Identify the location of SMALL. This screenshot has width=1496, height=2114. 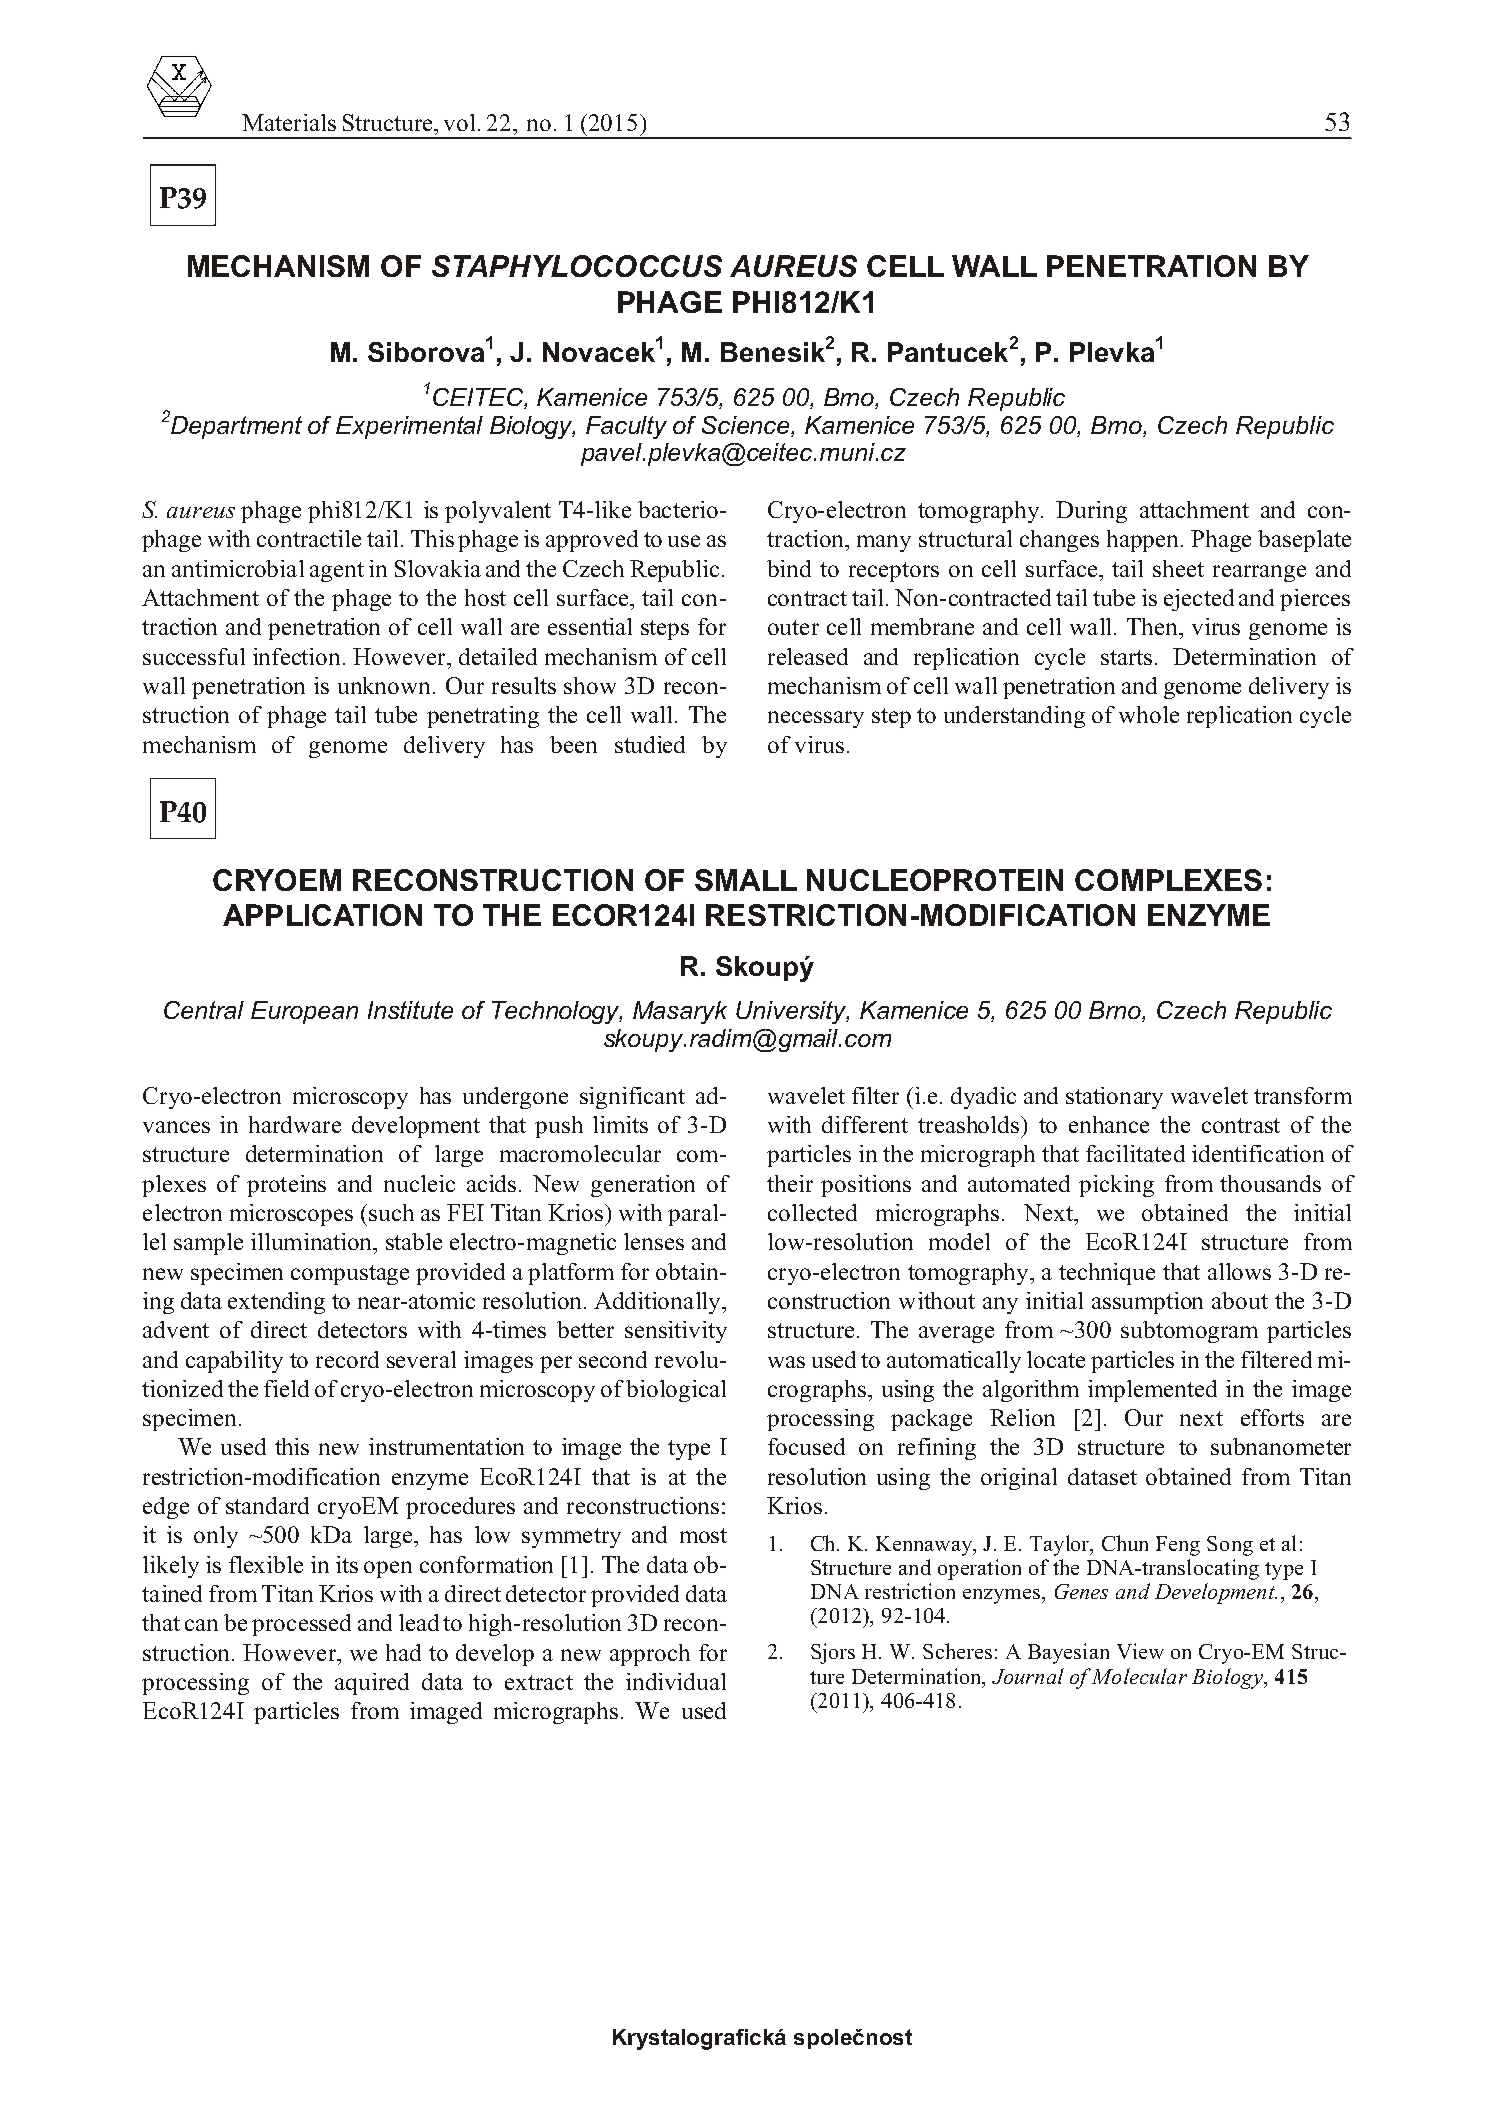
(746, 880).
